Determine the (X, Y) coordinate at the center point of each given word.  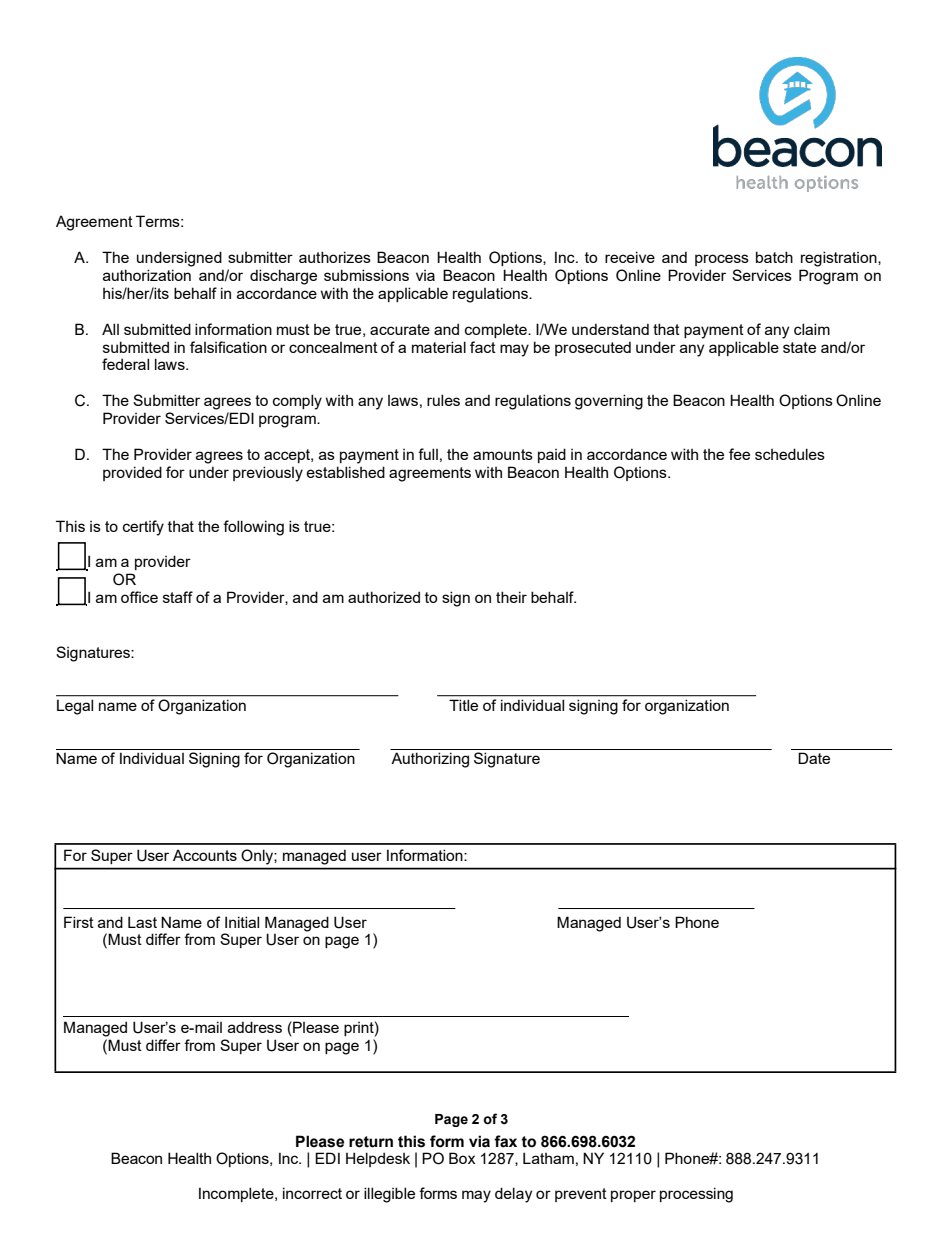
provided (132, 473)
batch (774, 257)
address (255, 1027)
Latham (548, 1158)
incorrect (312, 1193)
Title (463, 705)
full (428, 454)
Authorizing (430, 760)
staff (178, 597)
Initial (242, 922)
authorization (147, 275)
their (511, 597)
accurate (400, 329)
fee (739, 454)
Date (814, 758)
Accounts (205, 855)
